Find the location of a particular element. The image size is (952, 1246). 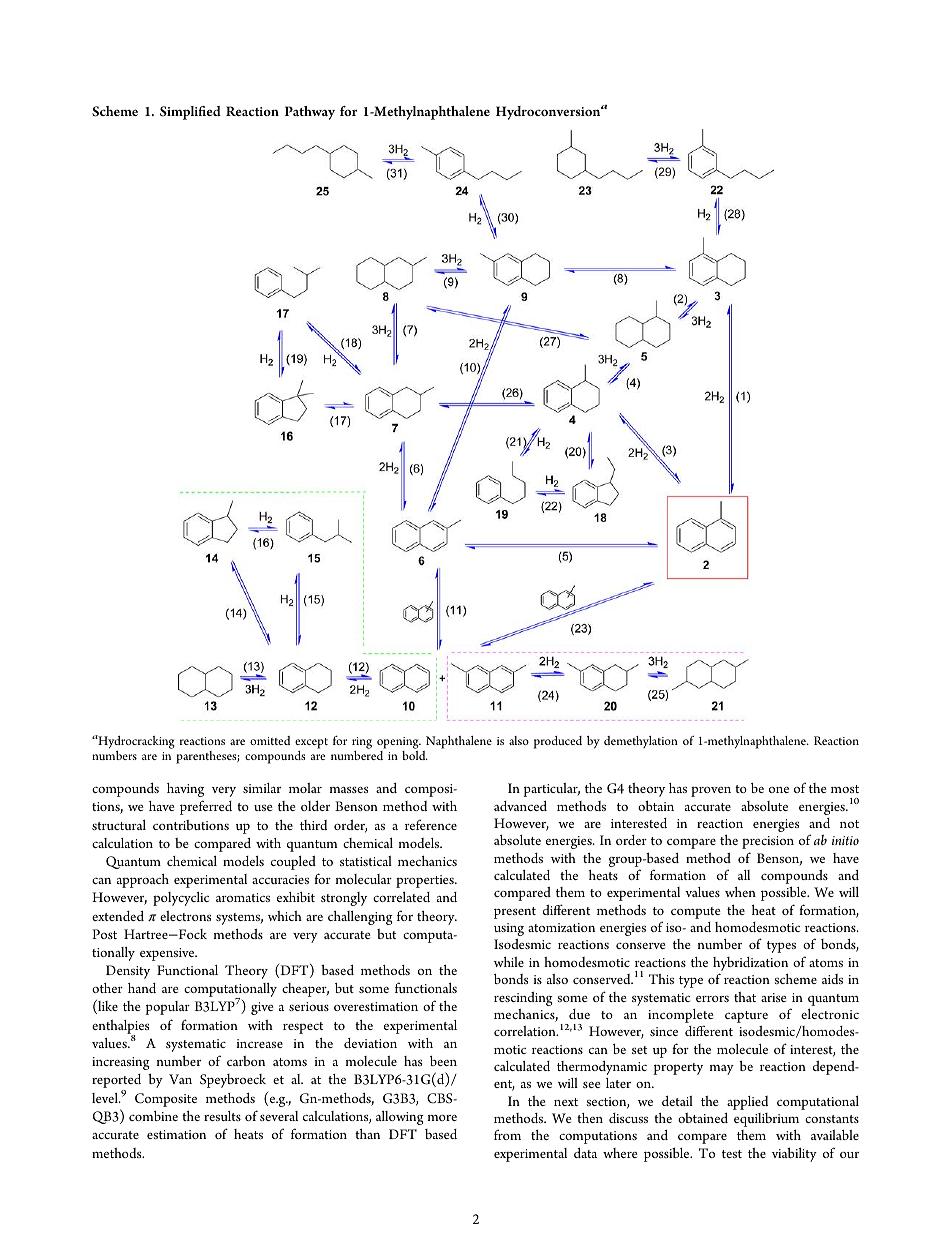

omitted is located at coordinates (270, 740).
